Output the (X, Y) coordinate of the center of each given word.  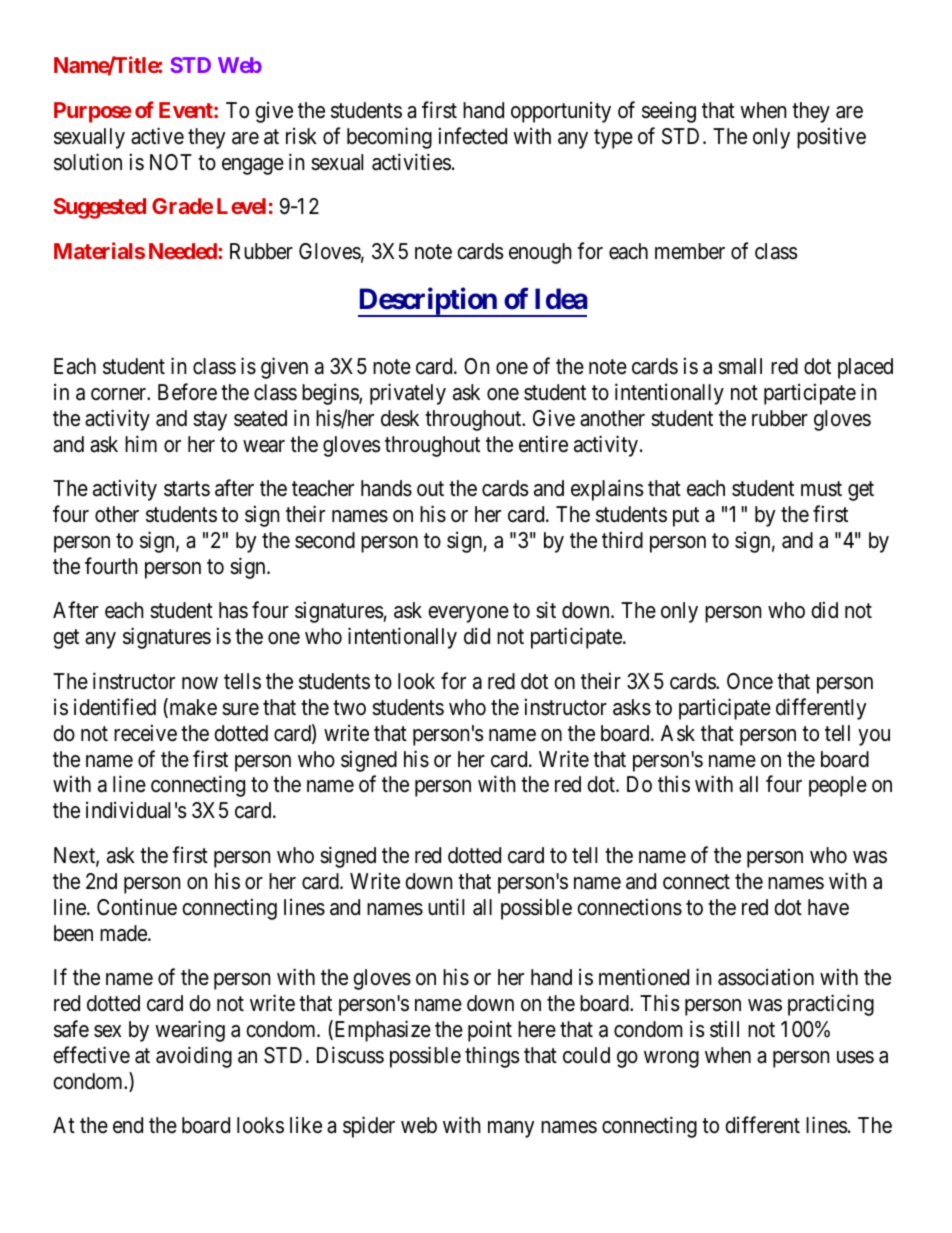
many (511, 1129)
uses (855, 1057)
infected (473, 136)
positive (831, 138)
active (157, 136)
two (349, 707)
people (838, 786)
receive (145, 733)
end (128, 1125)
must (821, 489)
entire (543, 444)
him (141, 443)
